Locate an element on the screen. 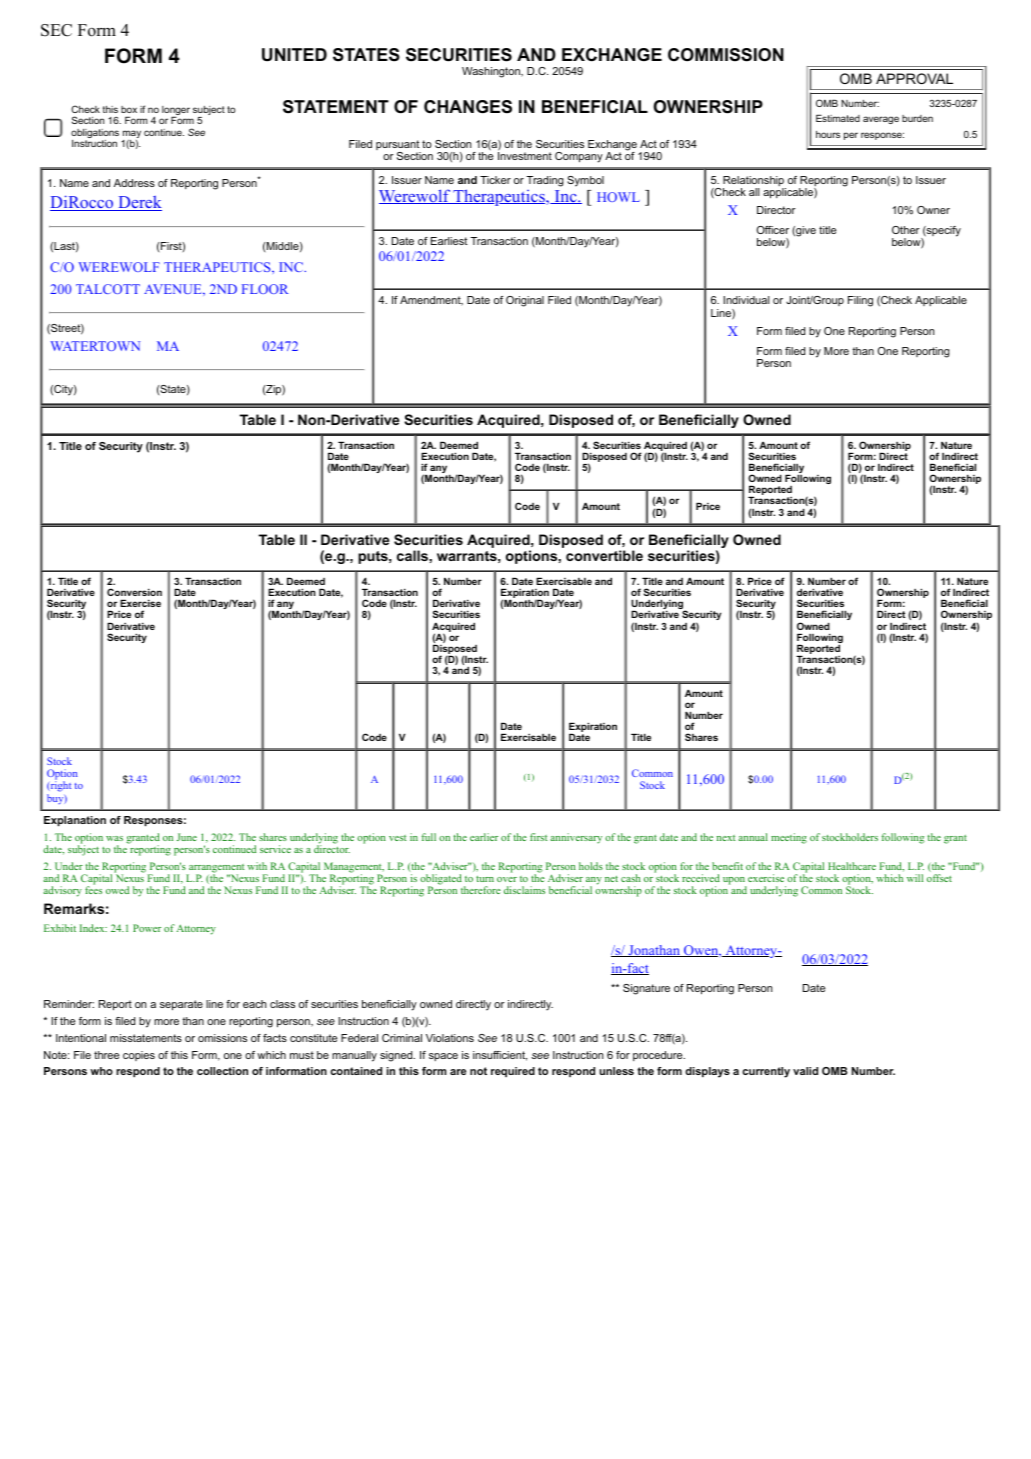 The height and width of the screenshot is (1459, 1031). WATERTOWN is located at coordinates (95, 346).
